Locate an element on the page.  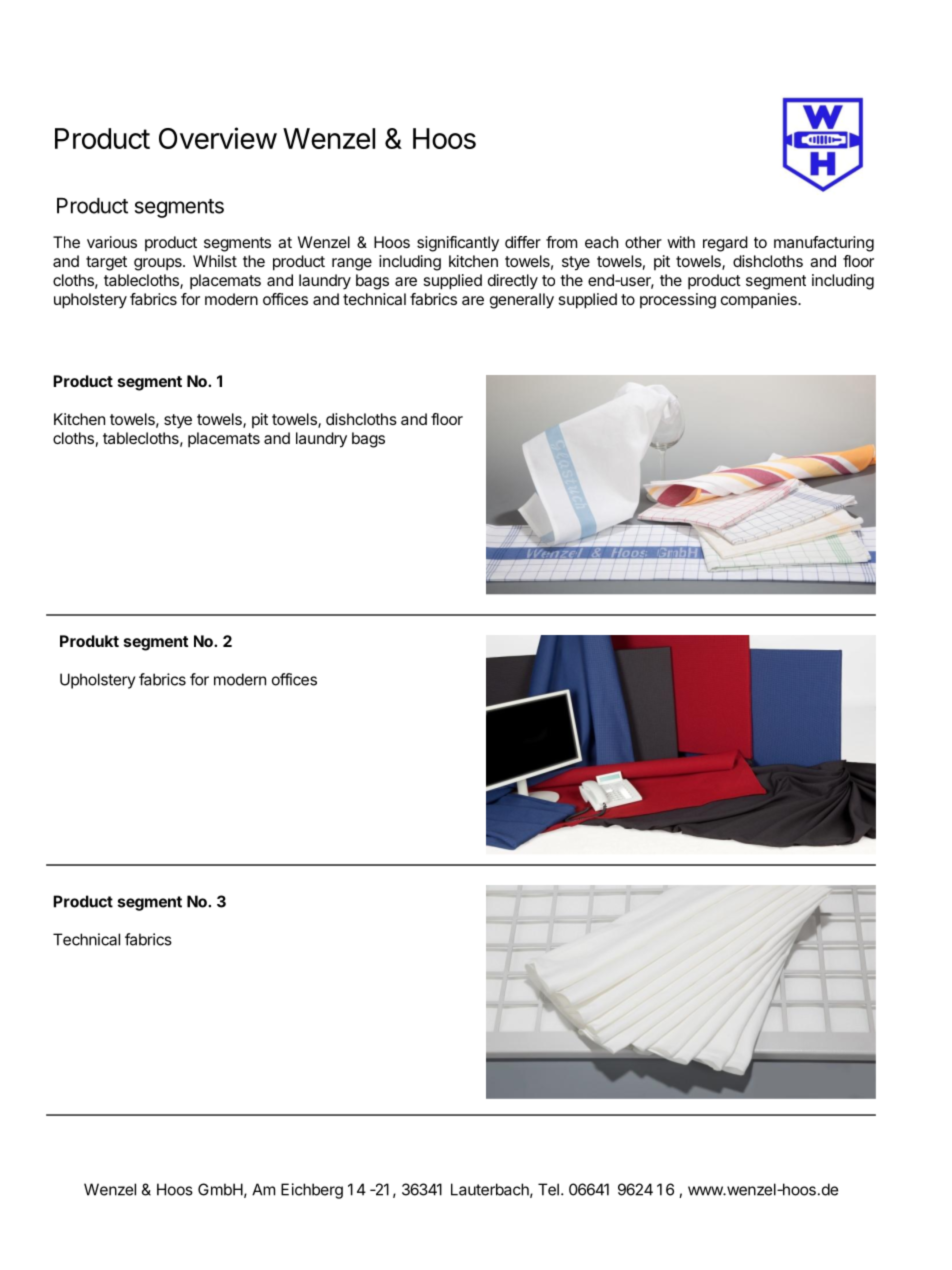
processing is located at coordinates (678, 301).
